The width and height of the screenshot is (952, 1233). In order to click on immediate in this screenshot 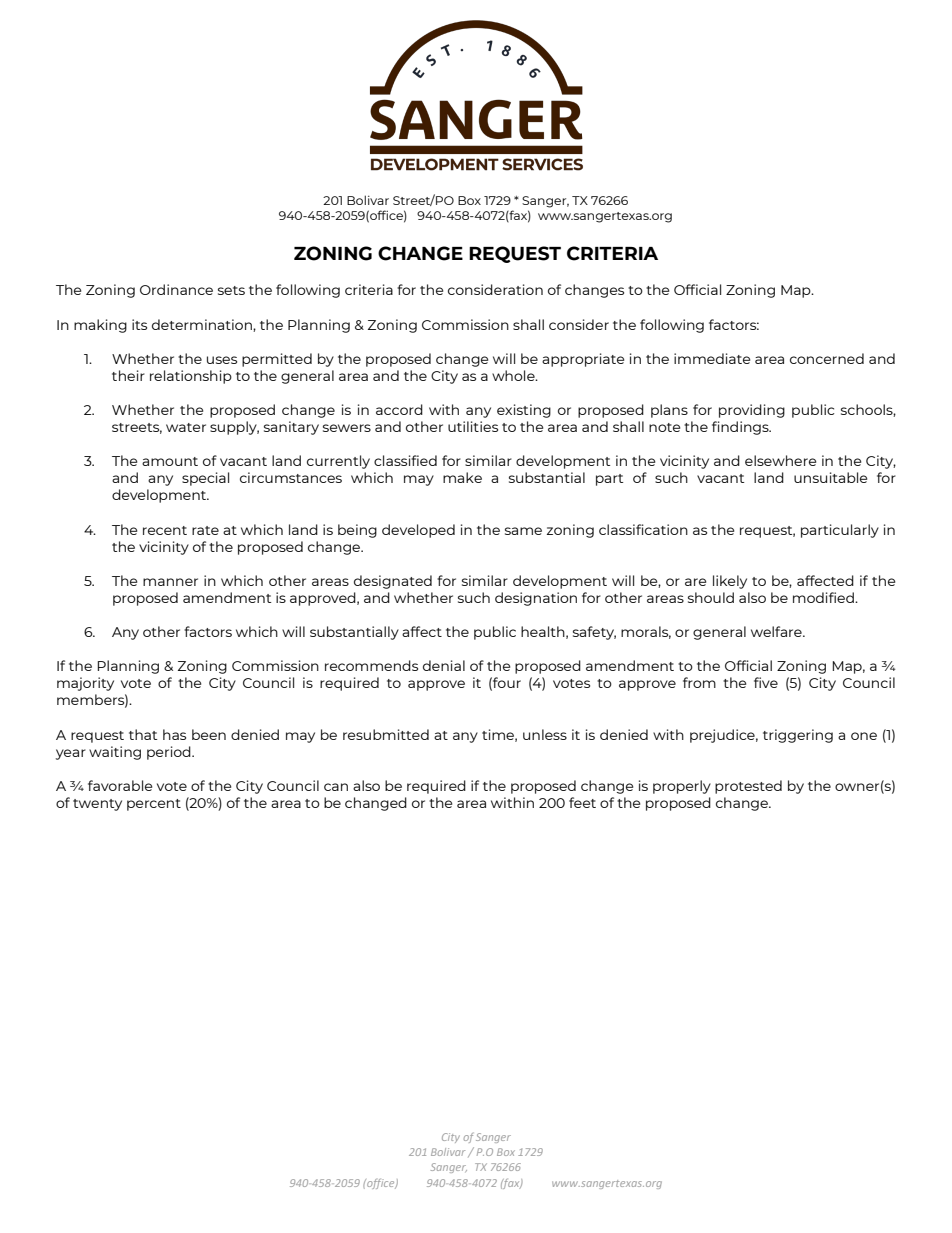, I will do `click(712, 358)`.
